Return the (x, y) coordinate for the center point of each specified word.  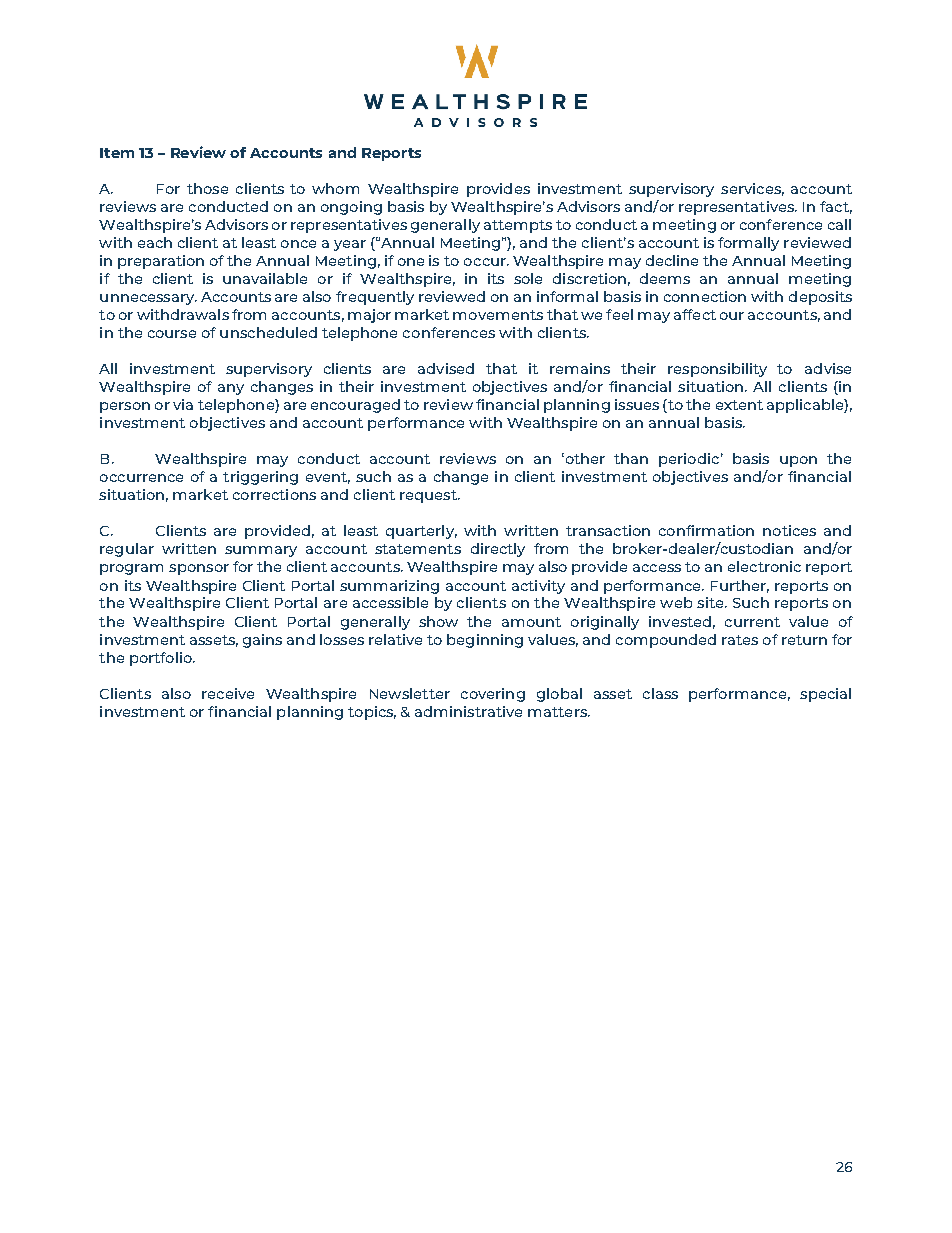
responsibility (717, 370)
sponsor (199, 569)
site (711, 602)
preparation (161, 262)
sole (528, 278)
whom (335, 188)
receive (228, 693)
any (231, 389)
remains (580, 368)
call (839, 224)
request (429, 496)
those (207, 188)
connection (705, 296)
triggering (260, 478)
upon (798, 461)
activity (538, 587)
